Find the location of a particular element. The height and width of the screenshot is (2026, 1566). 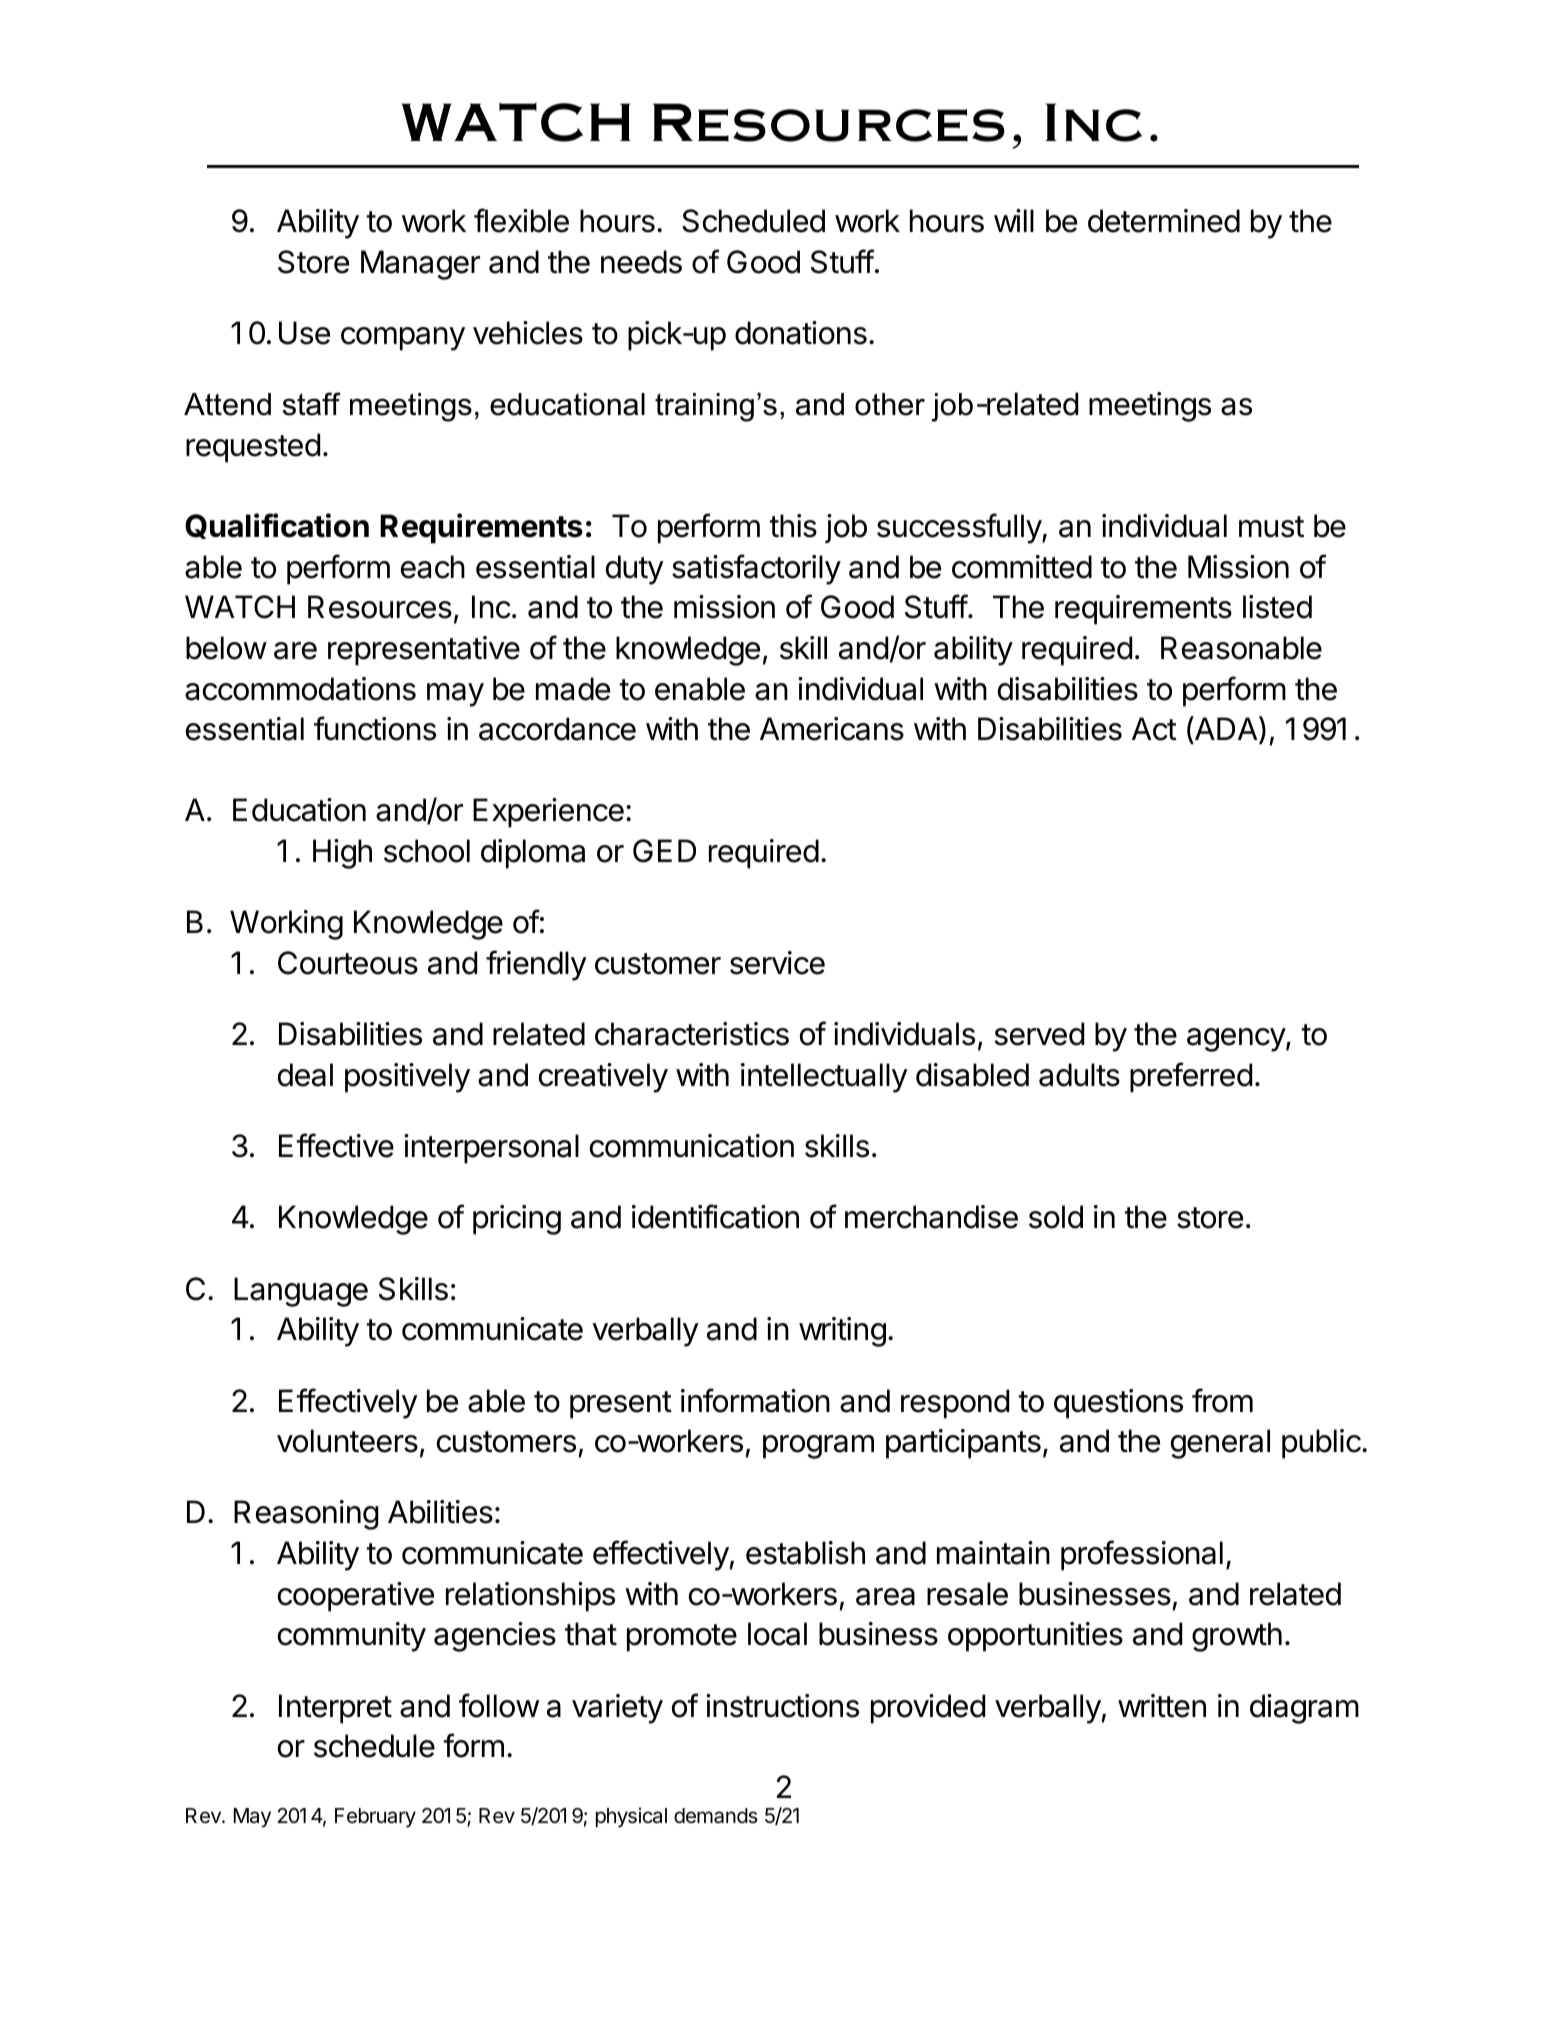

volunteers is located at coordinates (347, 1441).
